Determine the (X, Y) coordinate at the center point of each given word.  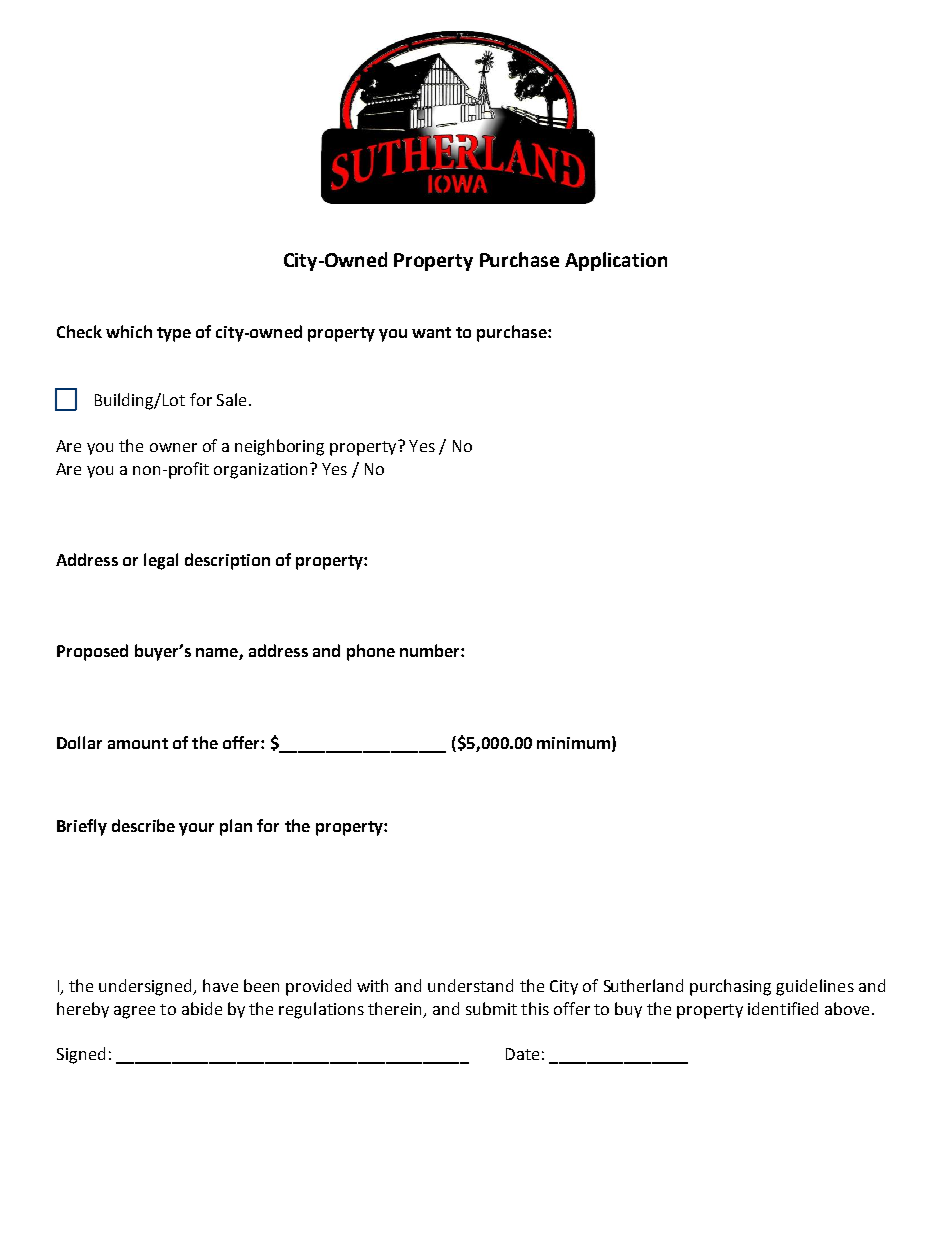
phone (371, 652)
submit (491, 1008)
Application (616, 261)
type (174, 334)
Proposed (92, 652)
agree (134, 1012)
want (431, 332)
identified (783, 1008)
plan (236, 827)
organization (260, 471)
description (227, 561)
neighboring (279, 447)
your (196, 829)
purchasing (730, 987)
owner (173, 447)
